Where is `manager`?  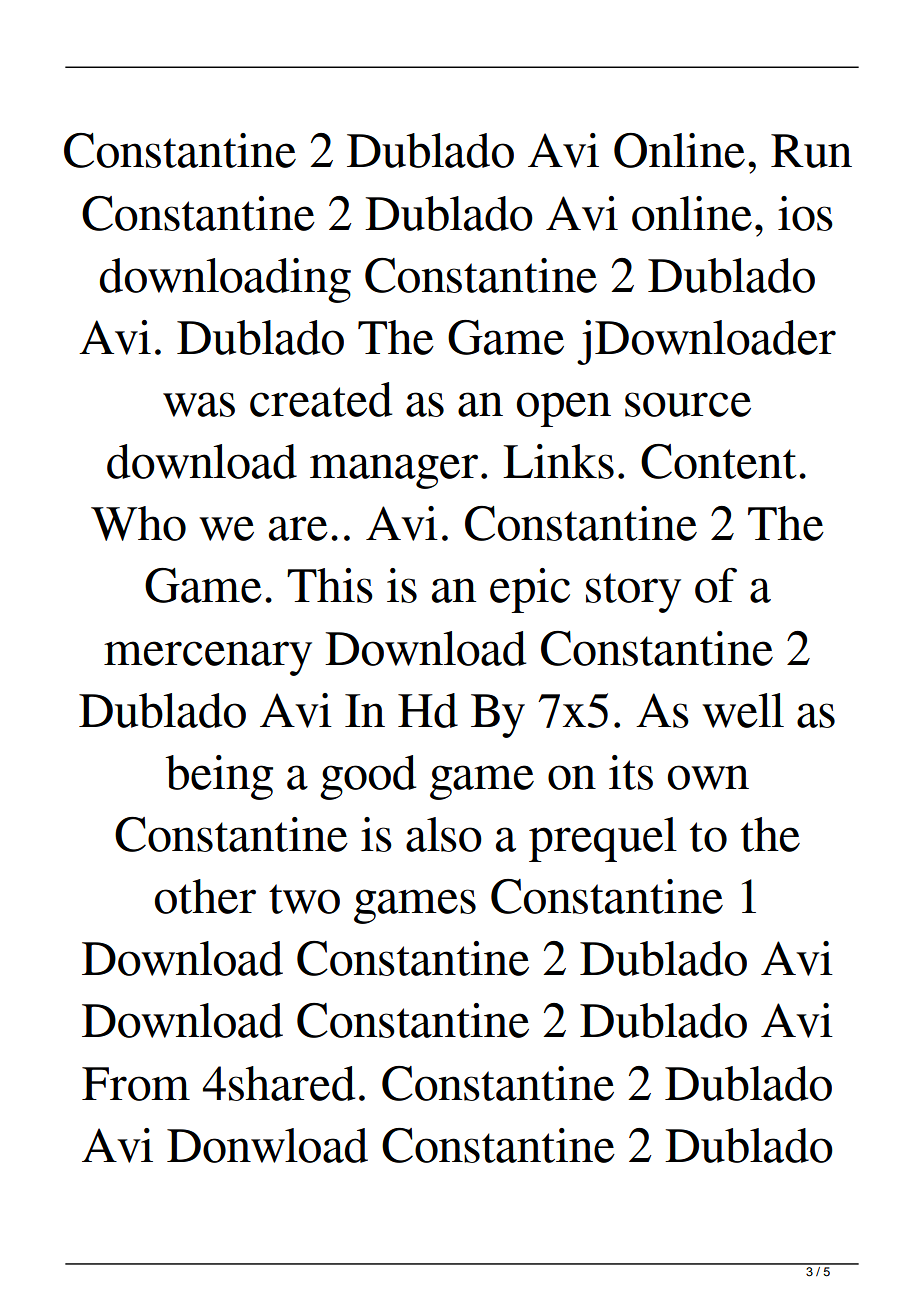
manager is located at coordinates (394, 471).
